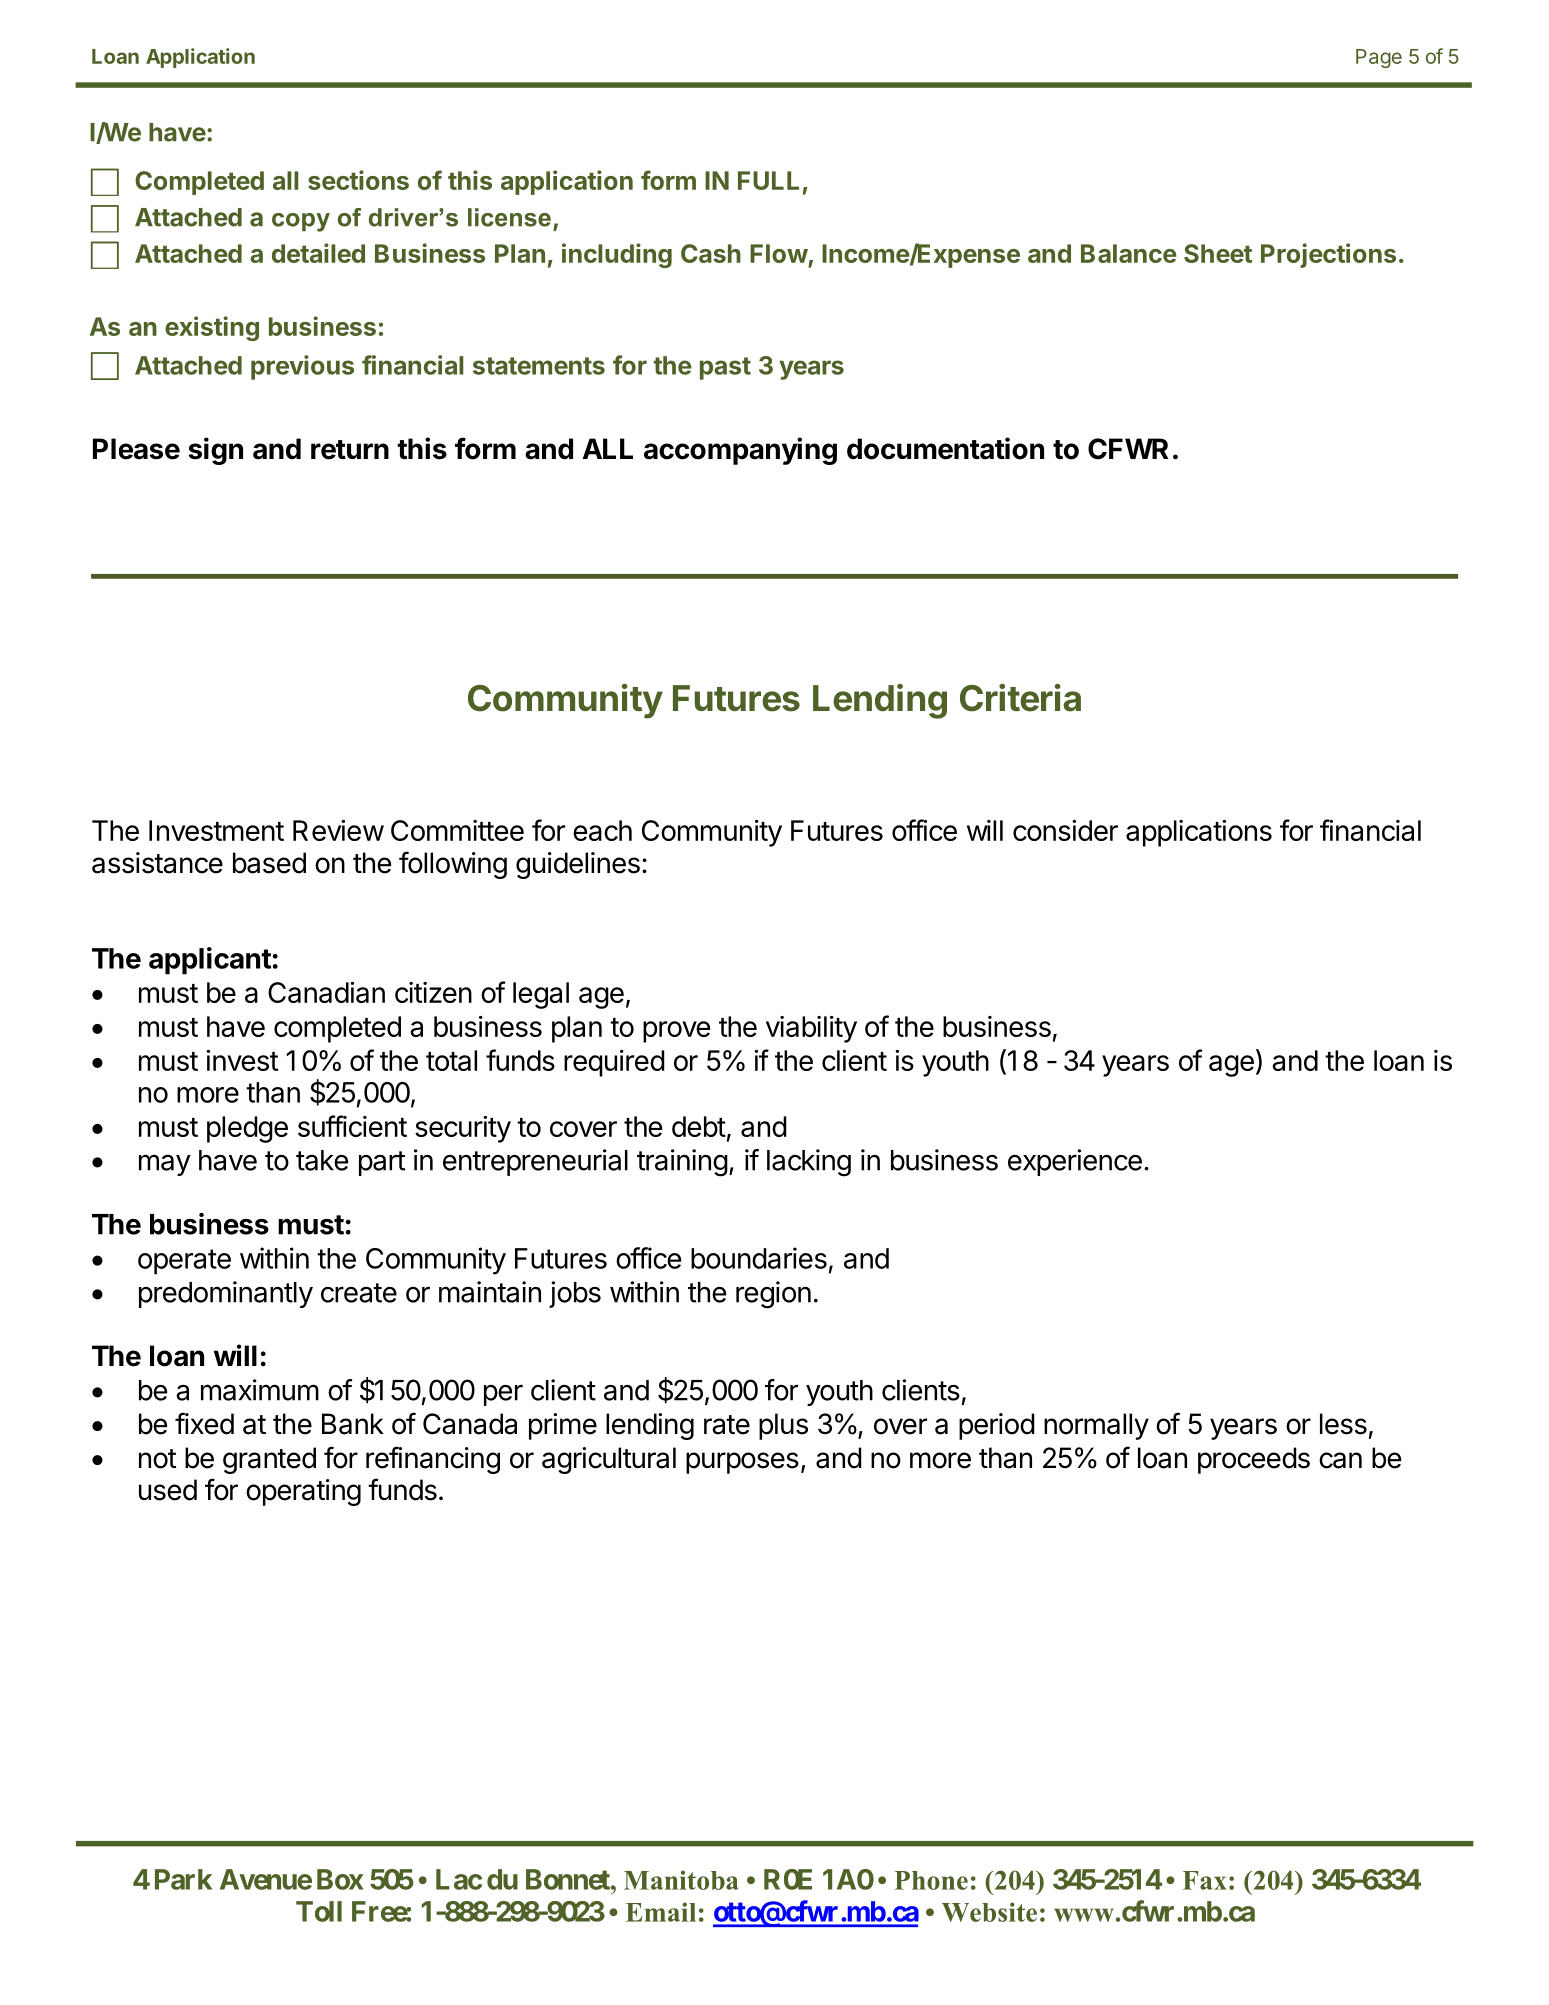 Image resolution: width=1549 pixels, height=2005 pixels. I want to click on Criteria, so click(1020, 698).
